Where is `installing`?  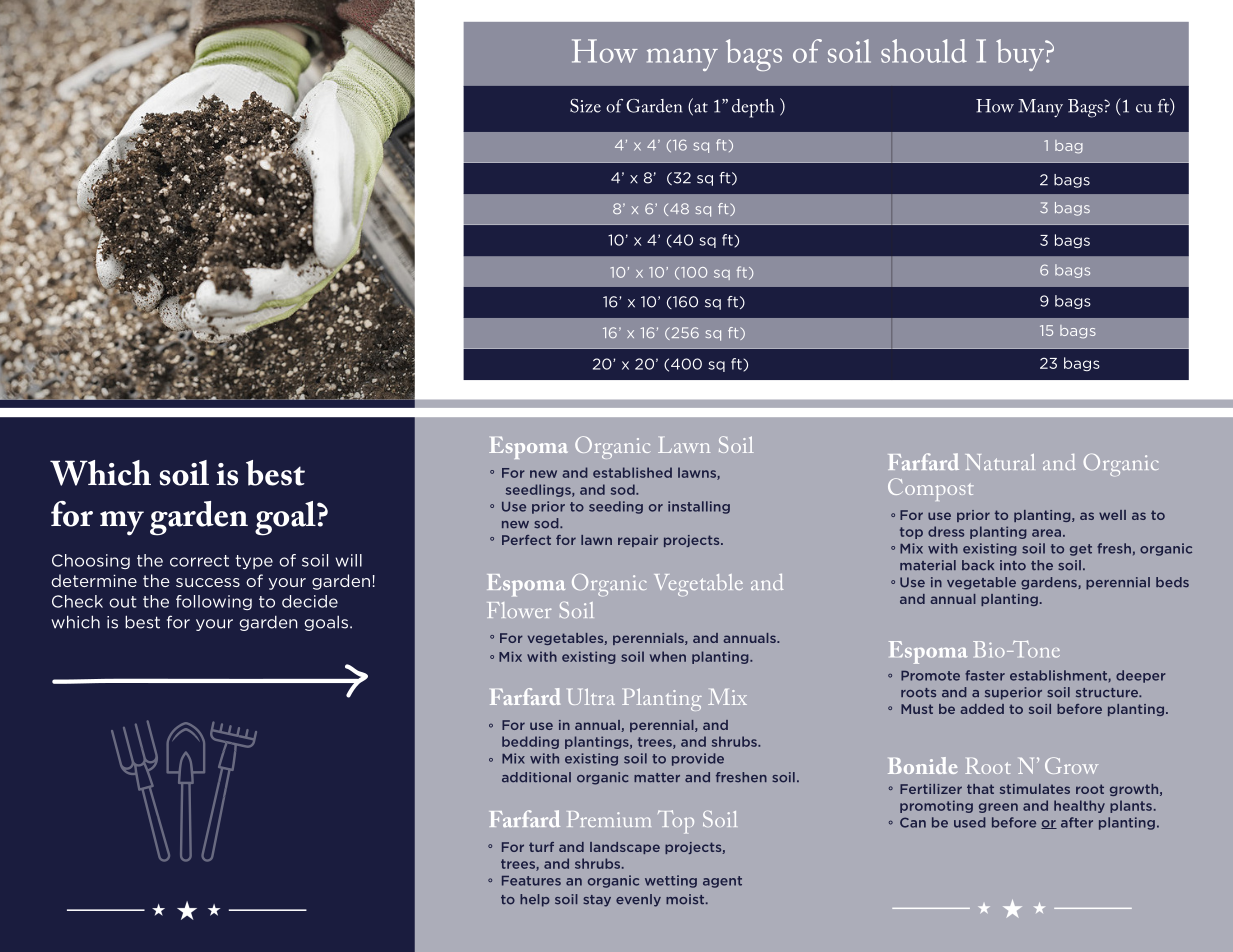
installing is located at coordinates (699, 507).
